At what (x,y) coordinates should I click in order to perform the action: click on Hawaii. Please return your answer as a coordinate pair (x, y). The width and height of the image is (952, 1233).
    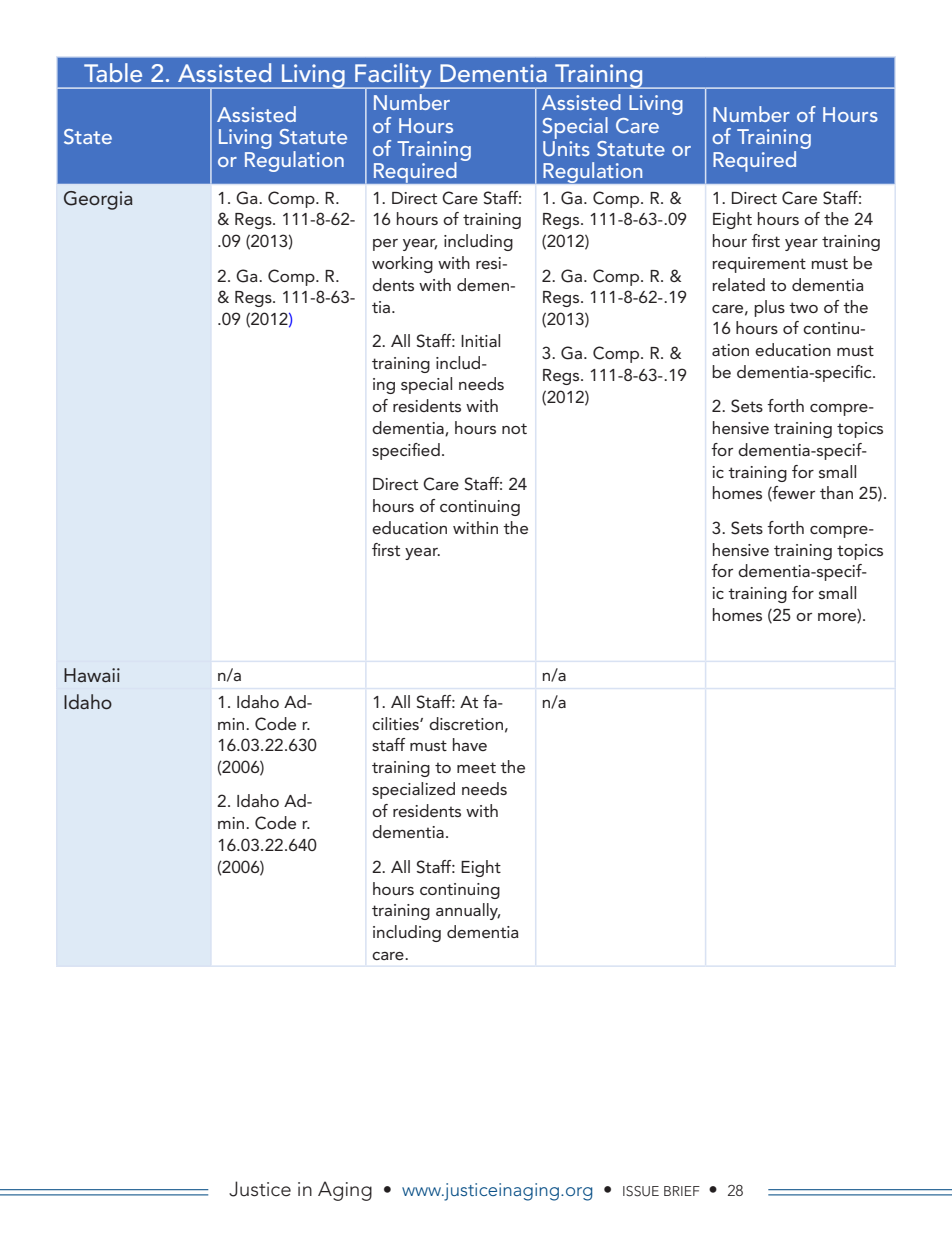
    Looking at the image, I should click on (92, 675).
